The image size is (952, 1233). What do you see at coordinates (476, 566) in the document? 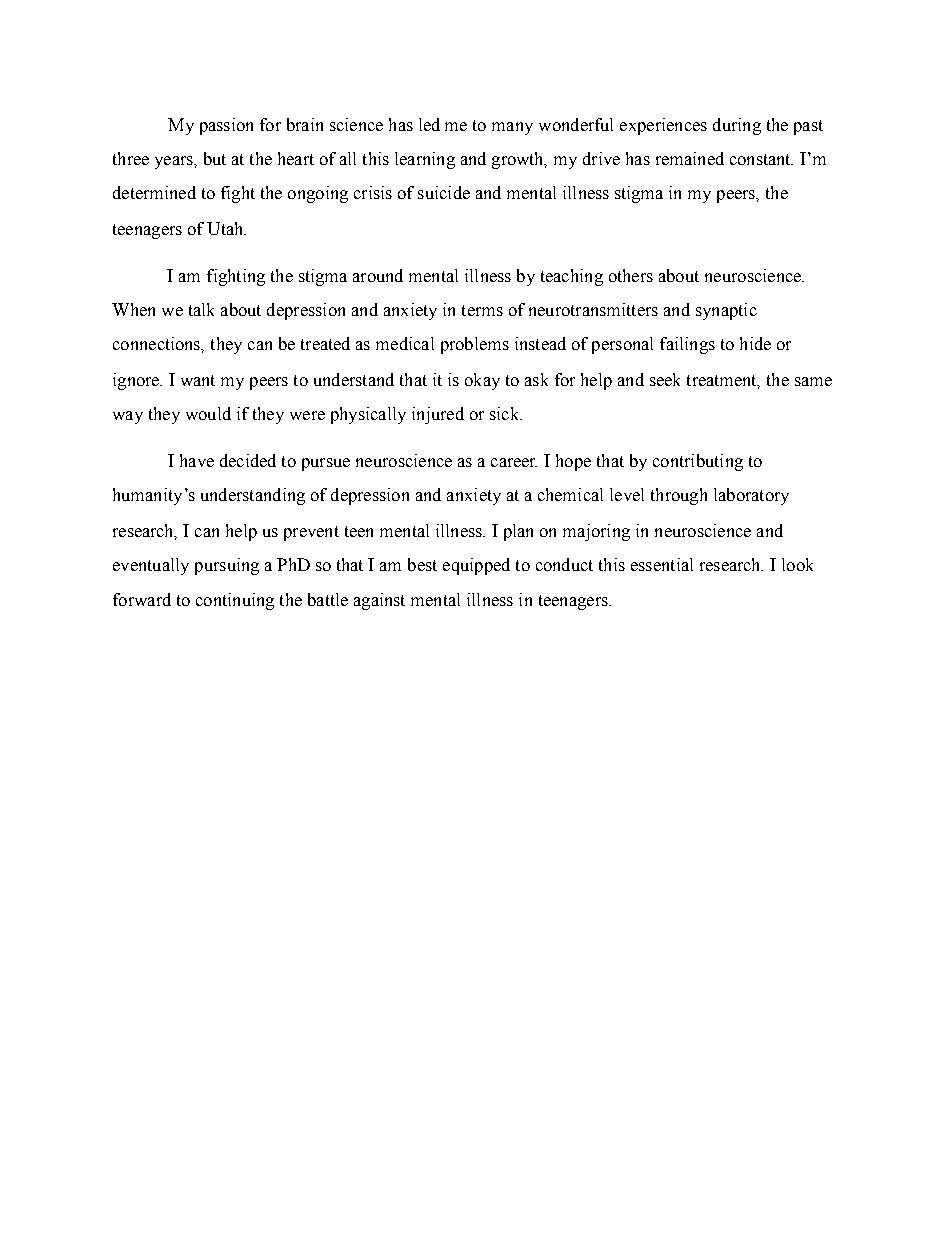
I see `equipped` at bounding box center [476, 566].
